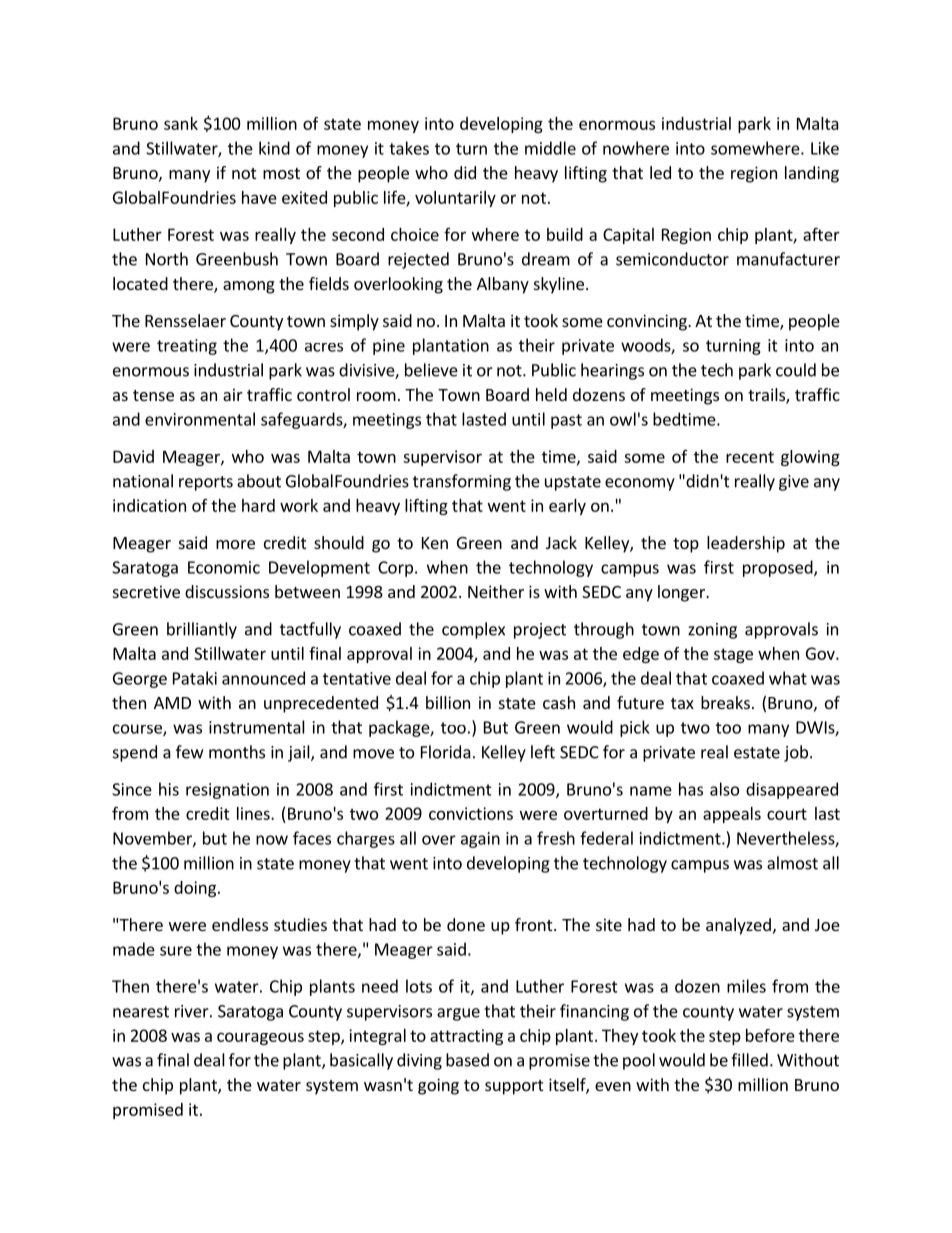 Image resolution: width=952 pixels, height=1233 pixels. What do you see at coordinates (260, 1038) in the image?
I see `courageous` at bounding box center [260, 1038].
